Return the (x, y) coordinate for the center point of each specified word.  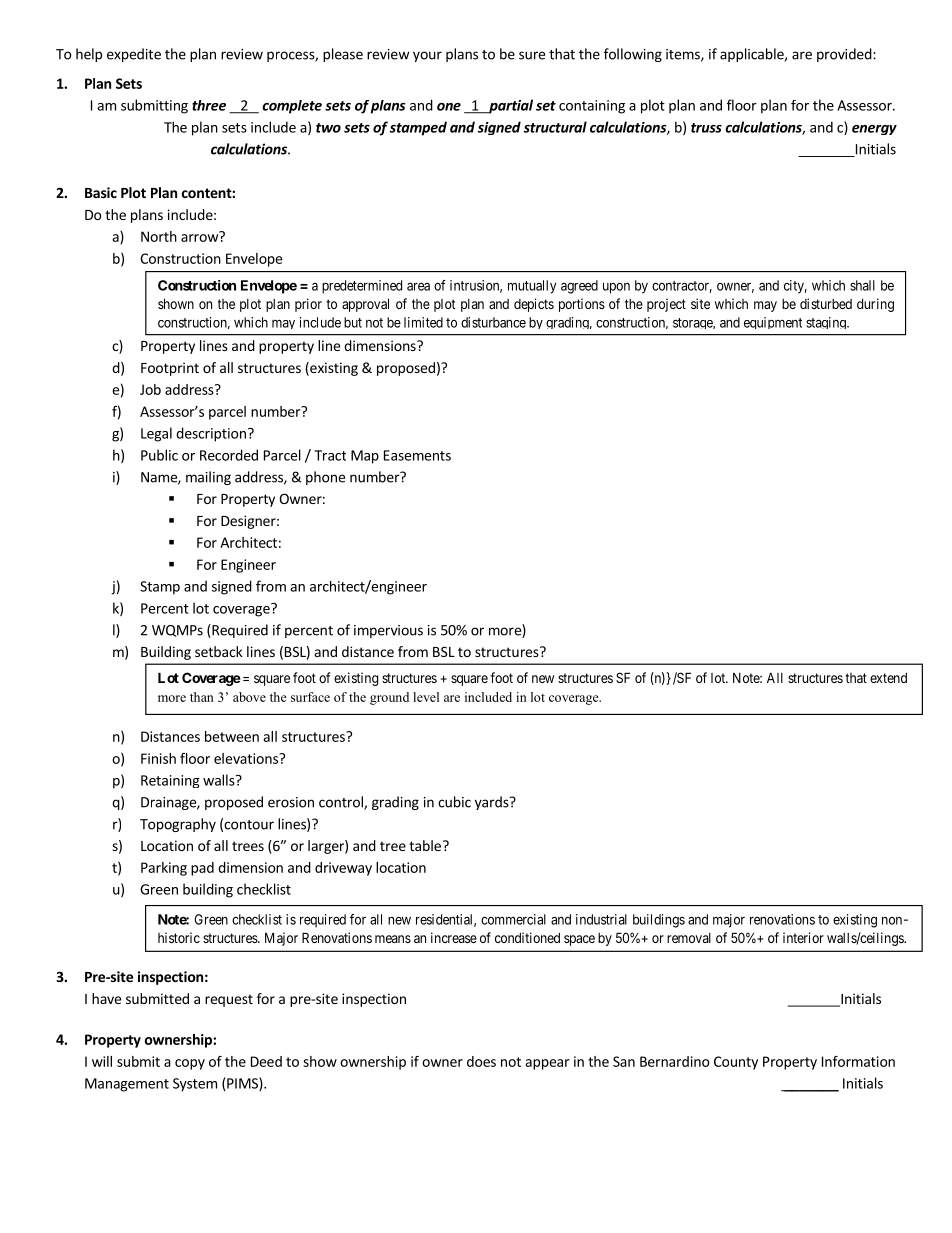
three (209, 105)
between (232, 736)
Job (150, 389)
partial (510, 106)
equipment (773, 323)
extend (888, 678)
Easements (417, 455)
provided (844, 55)
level (426, 697)
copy (190, 1064)
